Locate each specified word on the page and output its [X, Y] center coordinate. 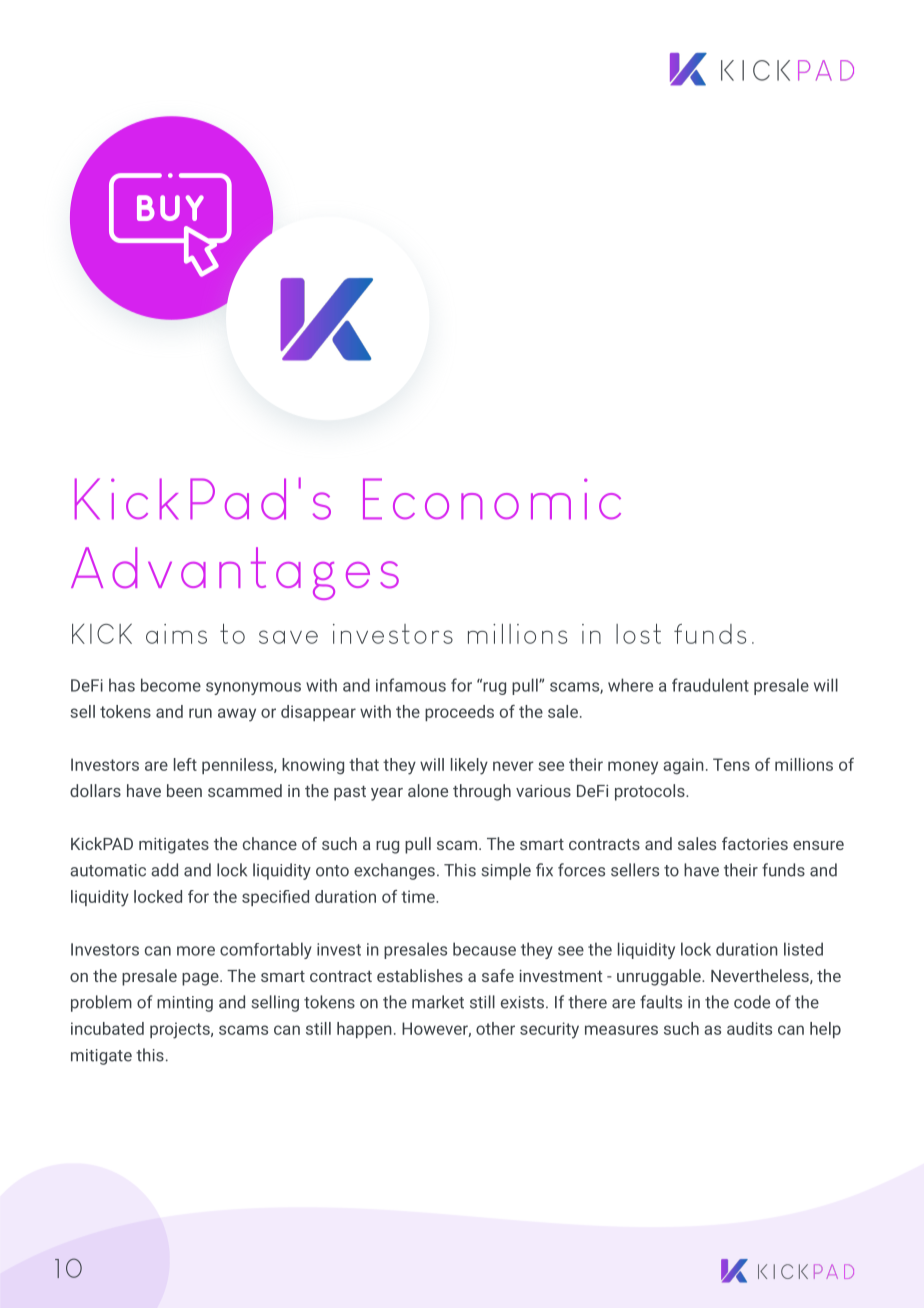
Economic [492, 498]
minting [185, 1004]
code [752, 1002]
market [438, 1002]
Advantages [235, 573]
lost [638, 633]
